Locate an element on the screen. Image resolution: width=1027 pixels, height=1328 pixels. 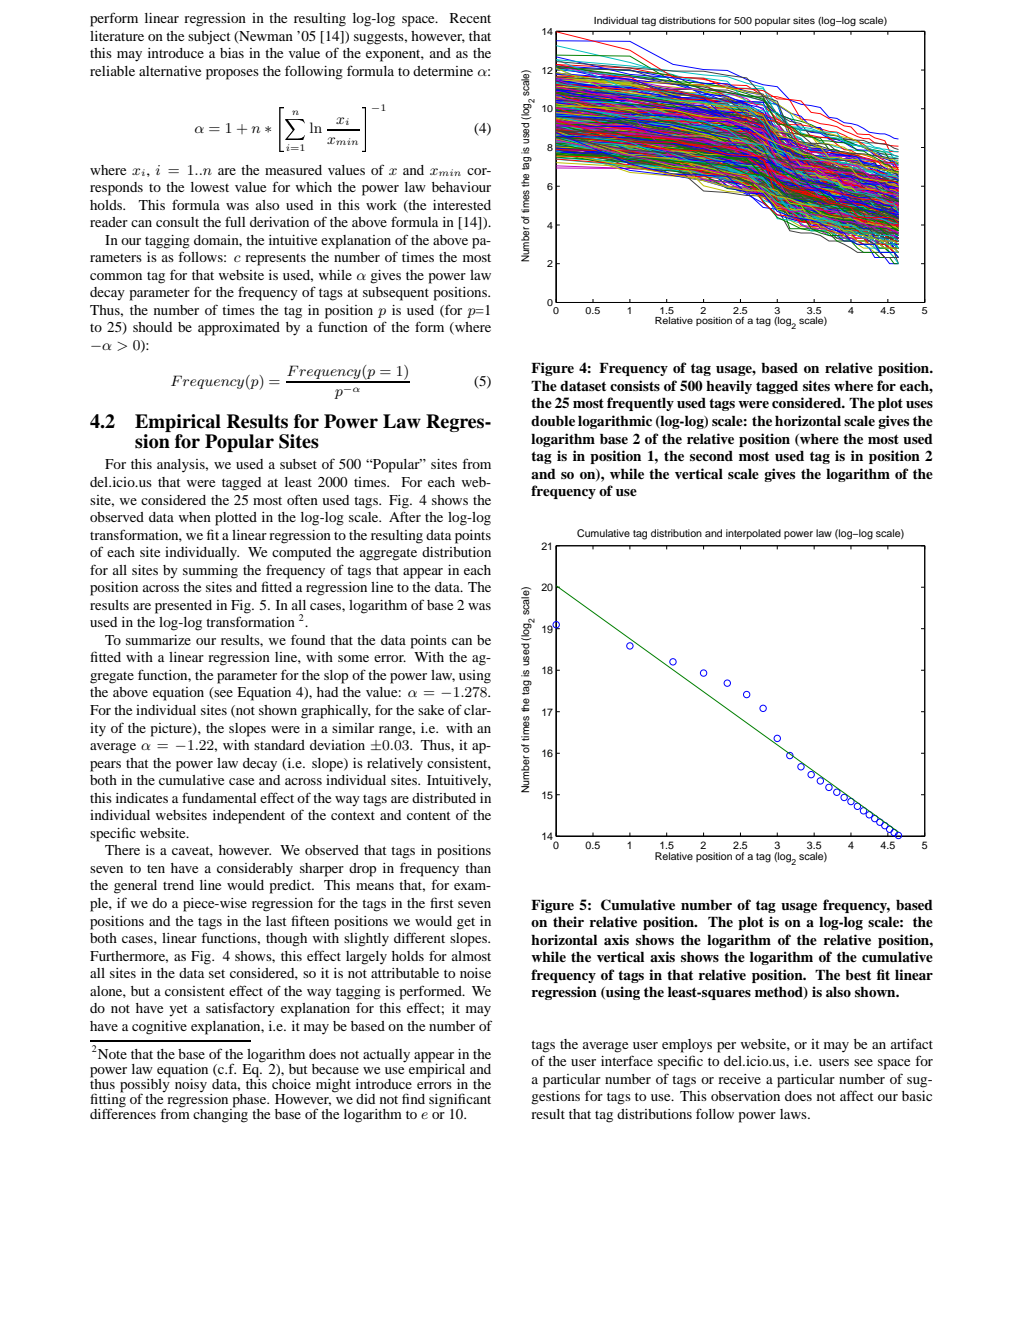
Recent is located at coordinates (470, 18).
